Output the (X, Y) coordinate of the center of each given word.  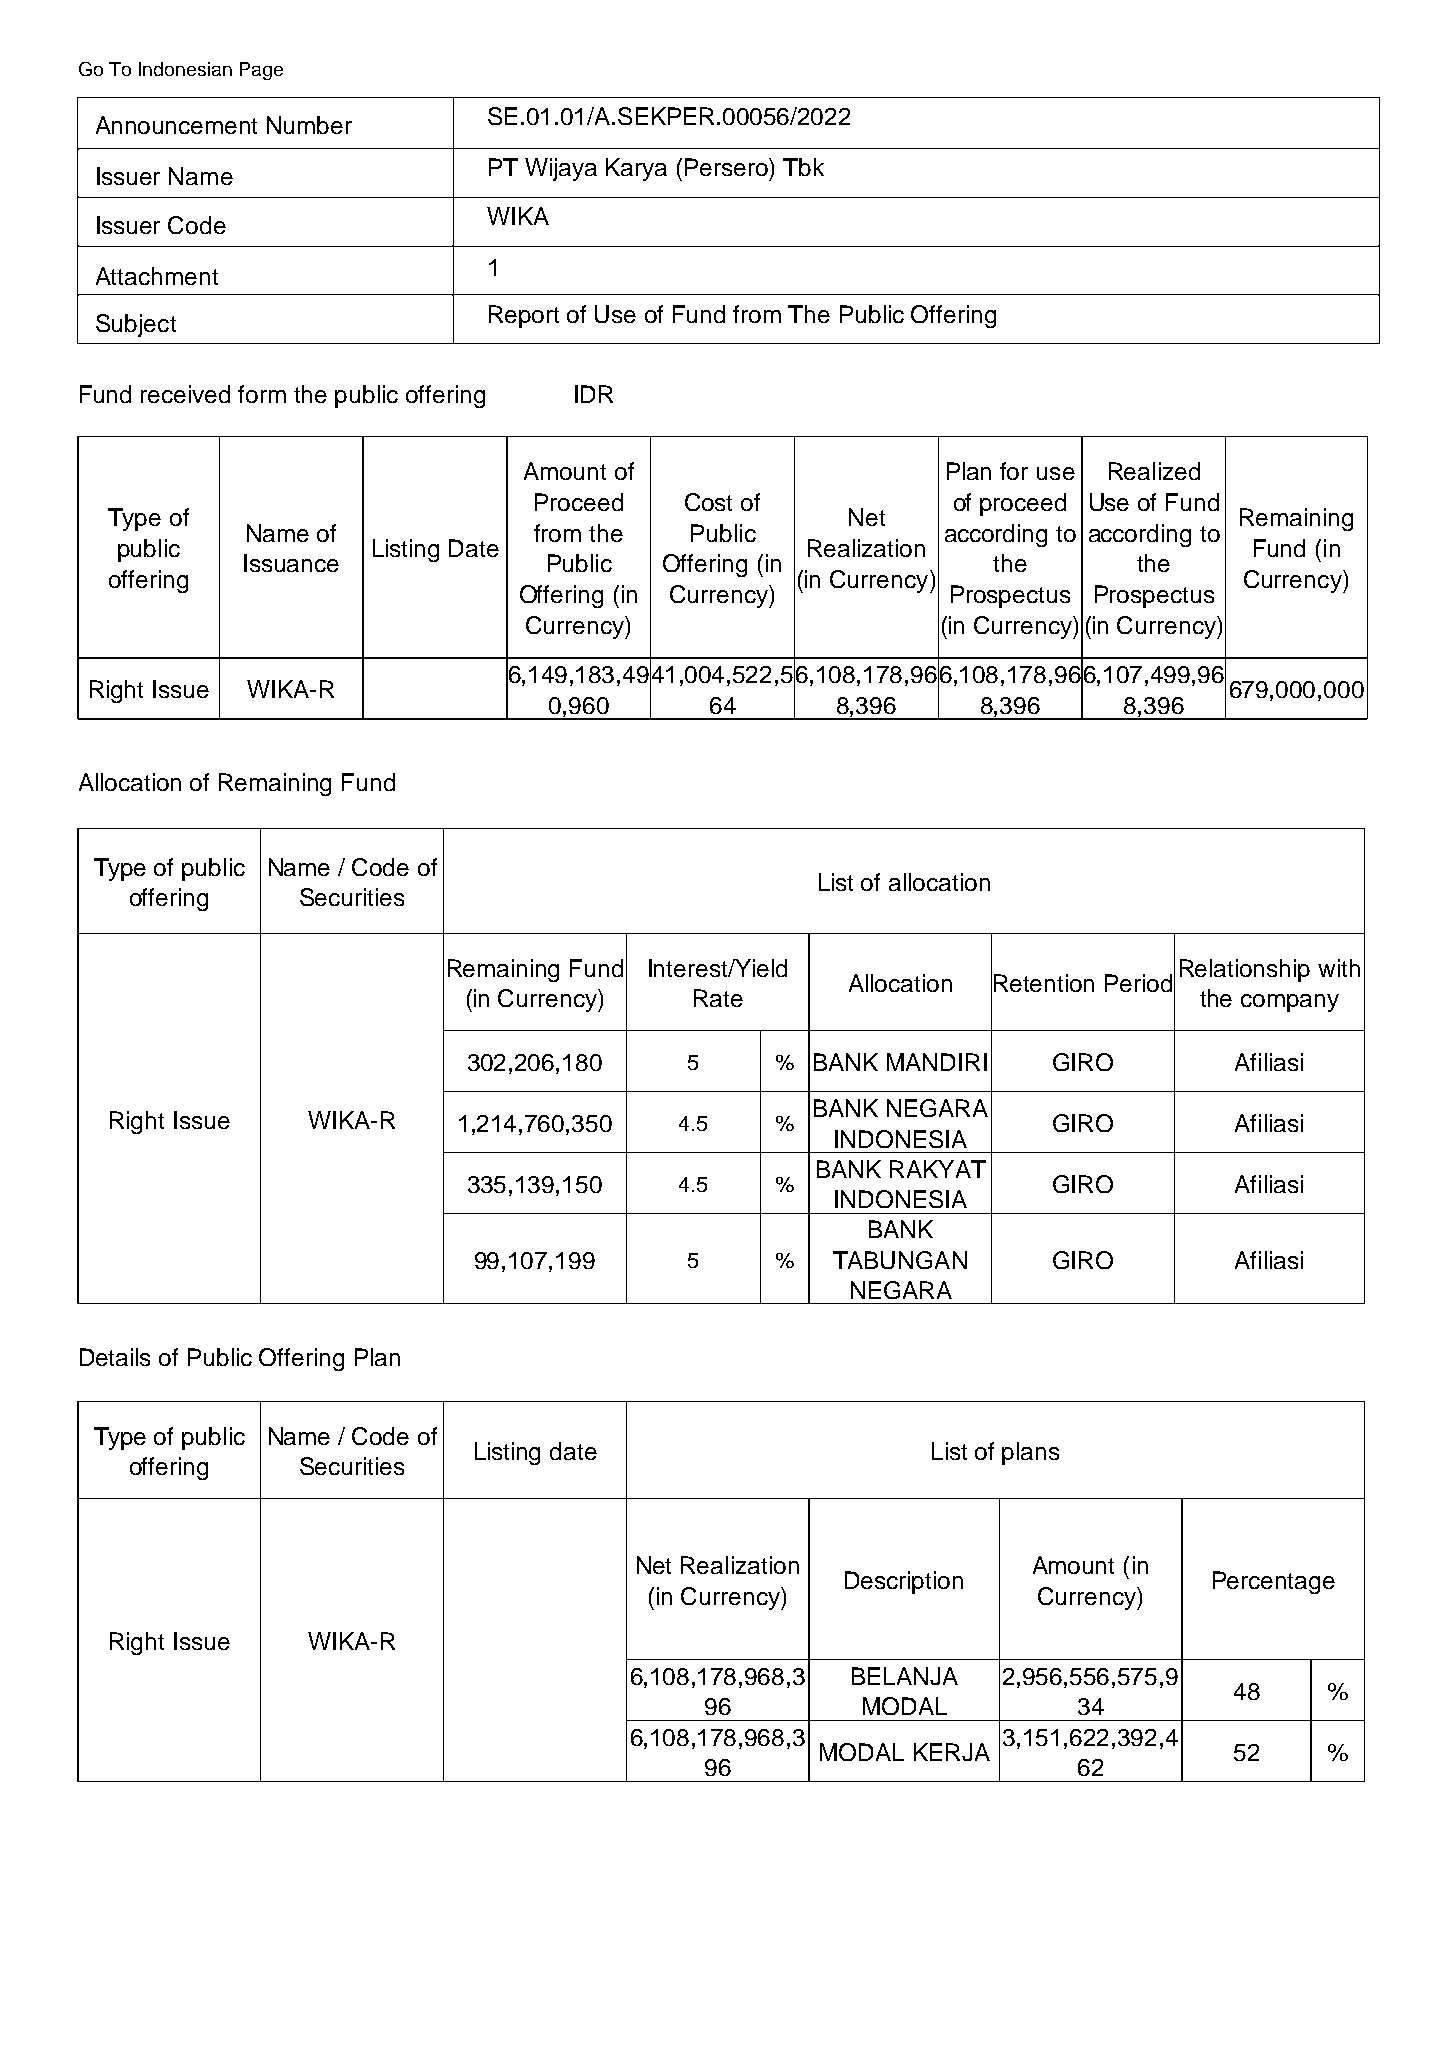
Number (309, 125)
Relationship (1245, 970)
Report (524, 316)
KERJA (952, 1752)
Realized (1154, 471)
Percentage (1274, 1582)
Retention (1044, 983)
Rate (718, 998)
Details (115, 1357)
